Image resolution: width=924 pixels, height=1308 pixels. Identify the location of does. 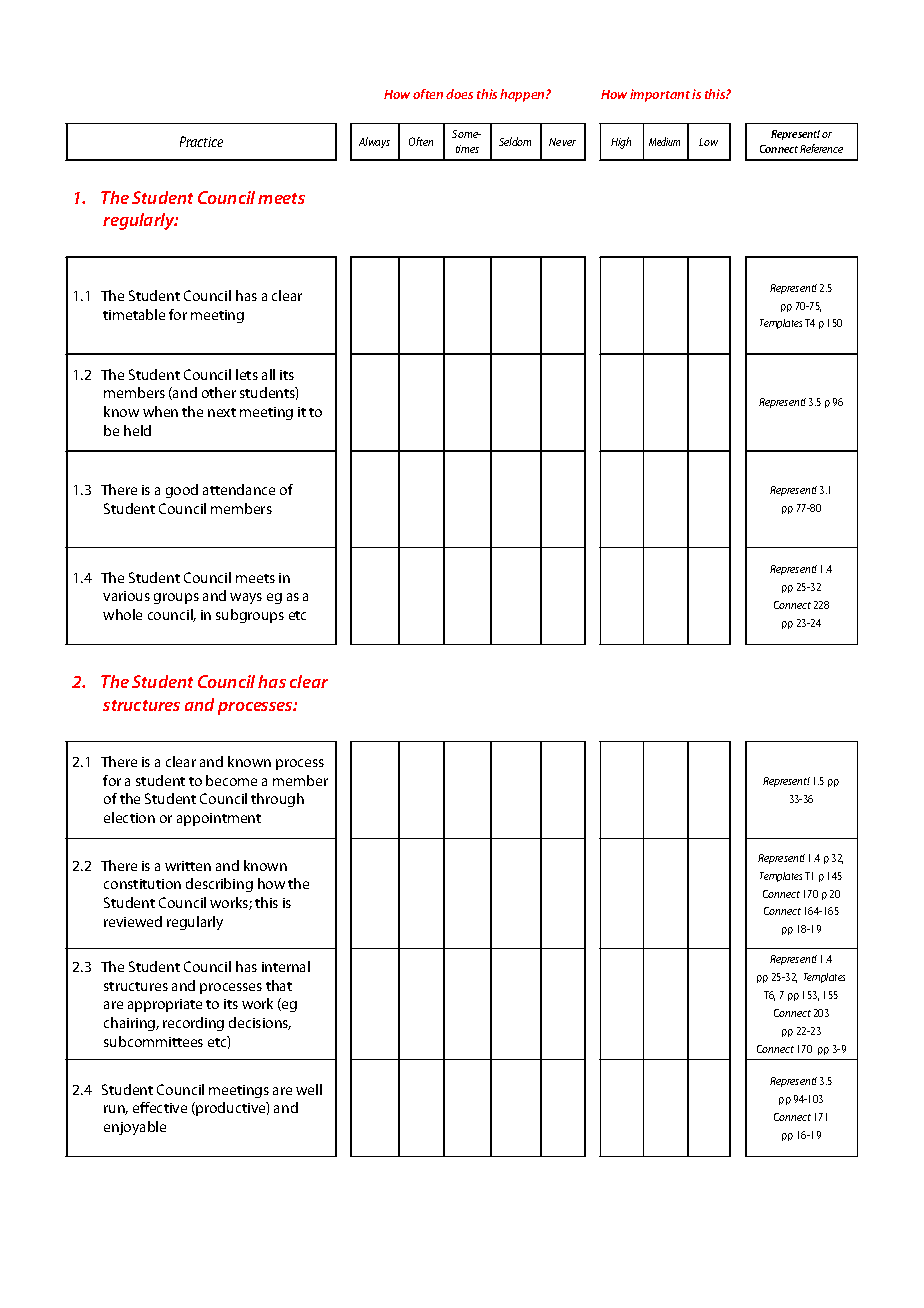
(459, 94).
